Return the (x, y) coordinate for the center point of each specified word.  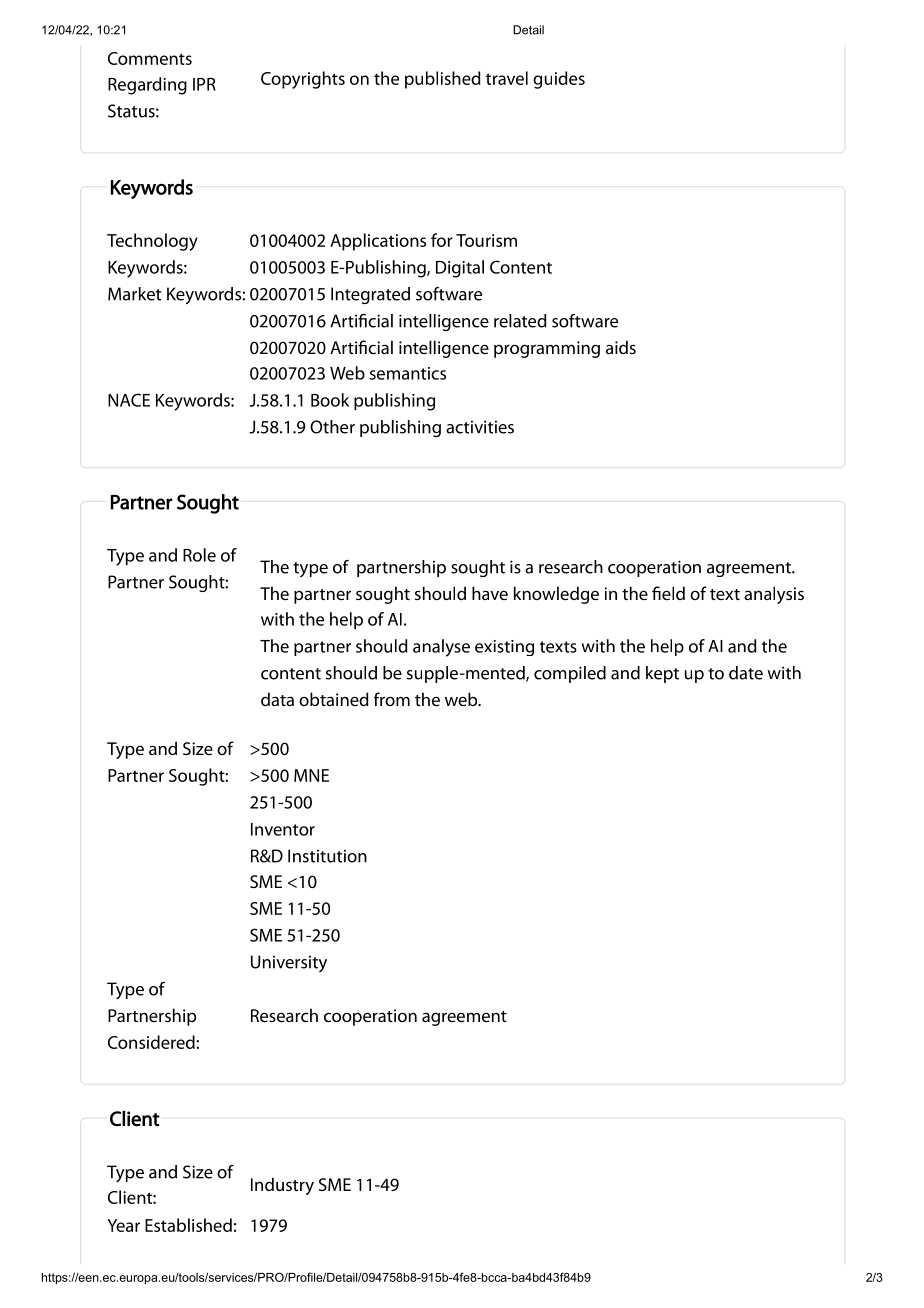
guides (559, 80)
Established (188, 1225)
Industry (282, 1186)
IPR (204, 84)
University (289, 963)
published (442, 80)
